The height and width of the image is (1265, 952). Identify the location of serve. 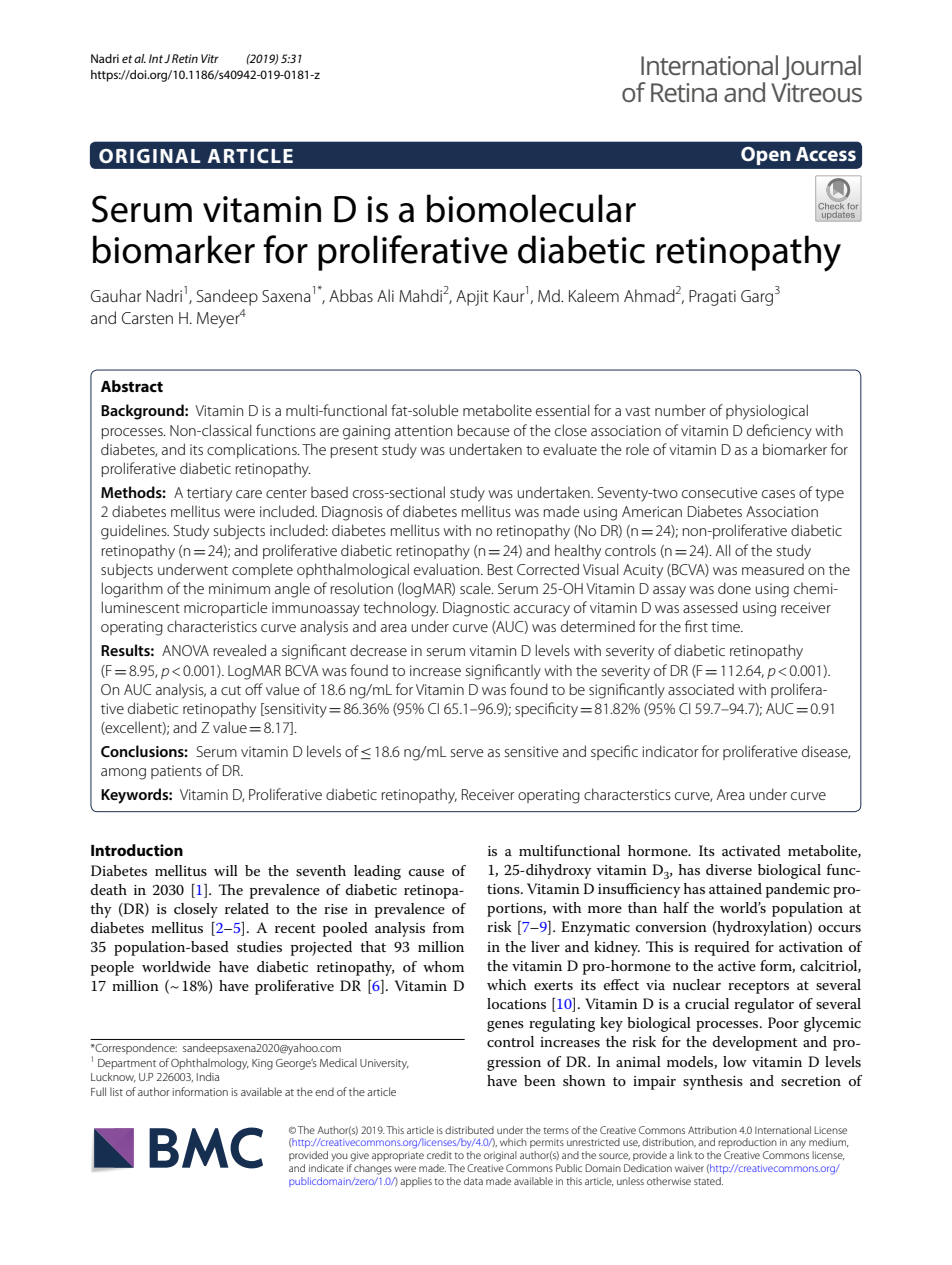
(467, 753).
